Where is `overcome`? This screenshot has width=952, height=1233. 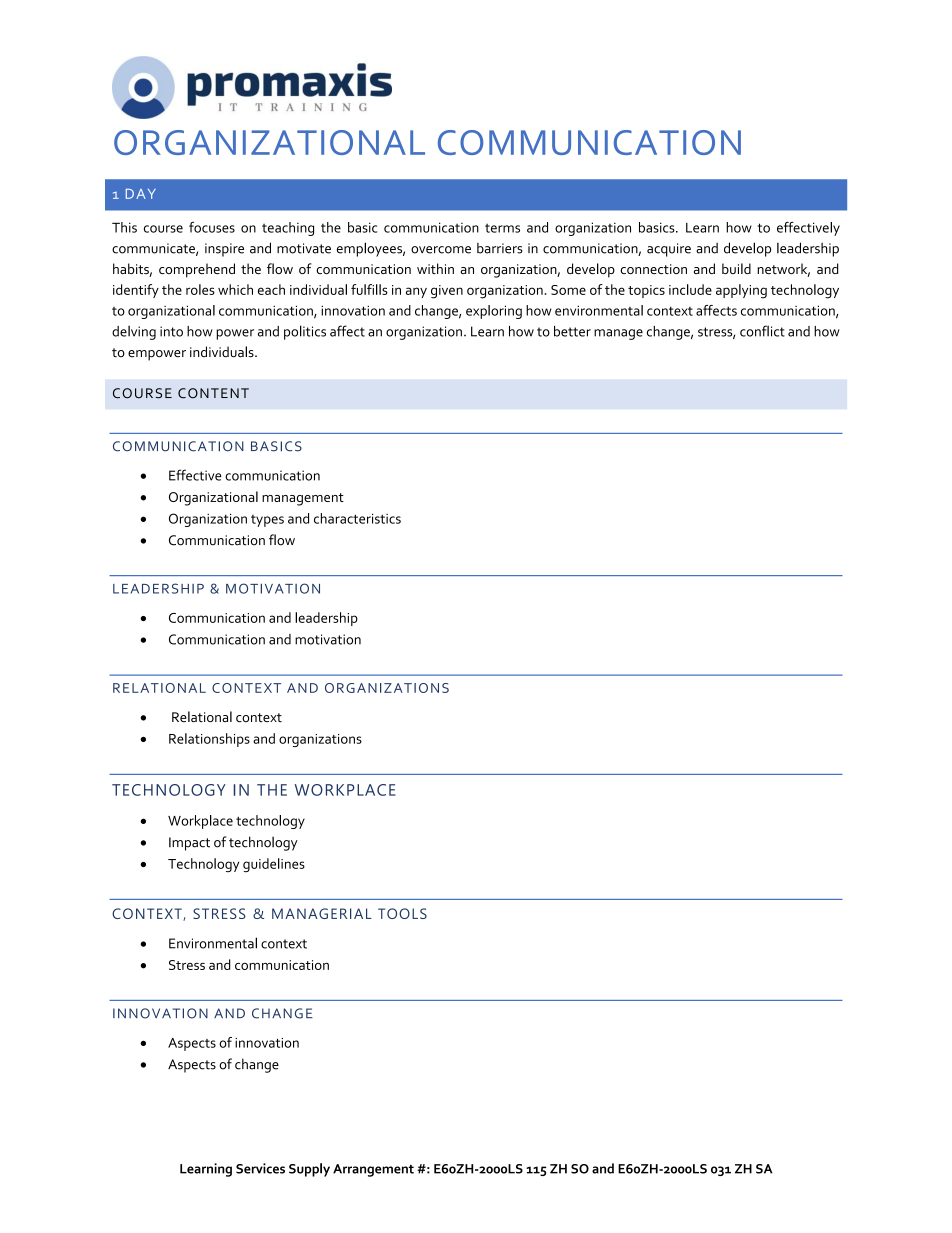
overcome is located at coordinates (441, 250).
